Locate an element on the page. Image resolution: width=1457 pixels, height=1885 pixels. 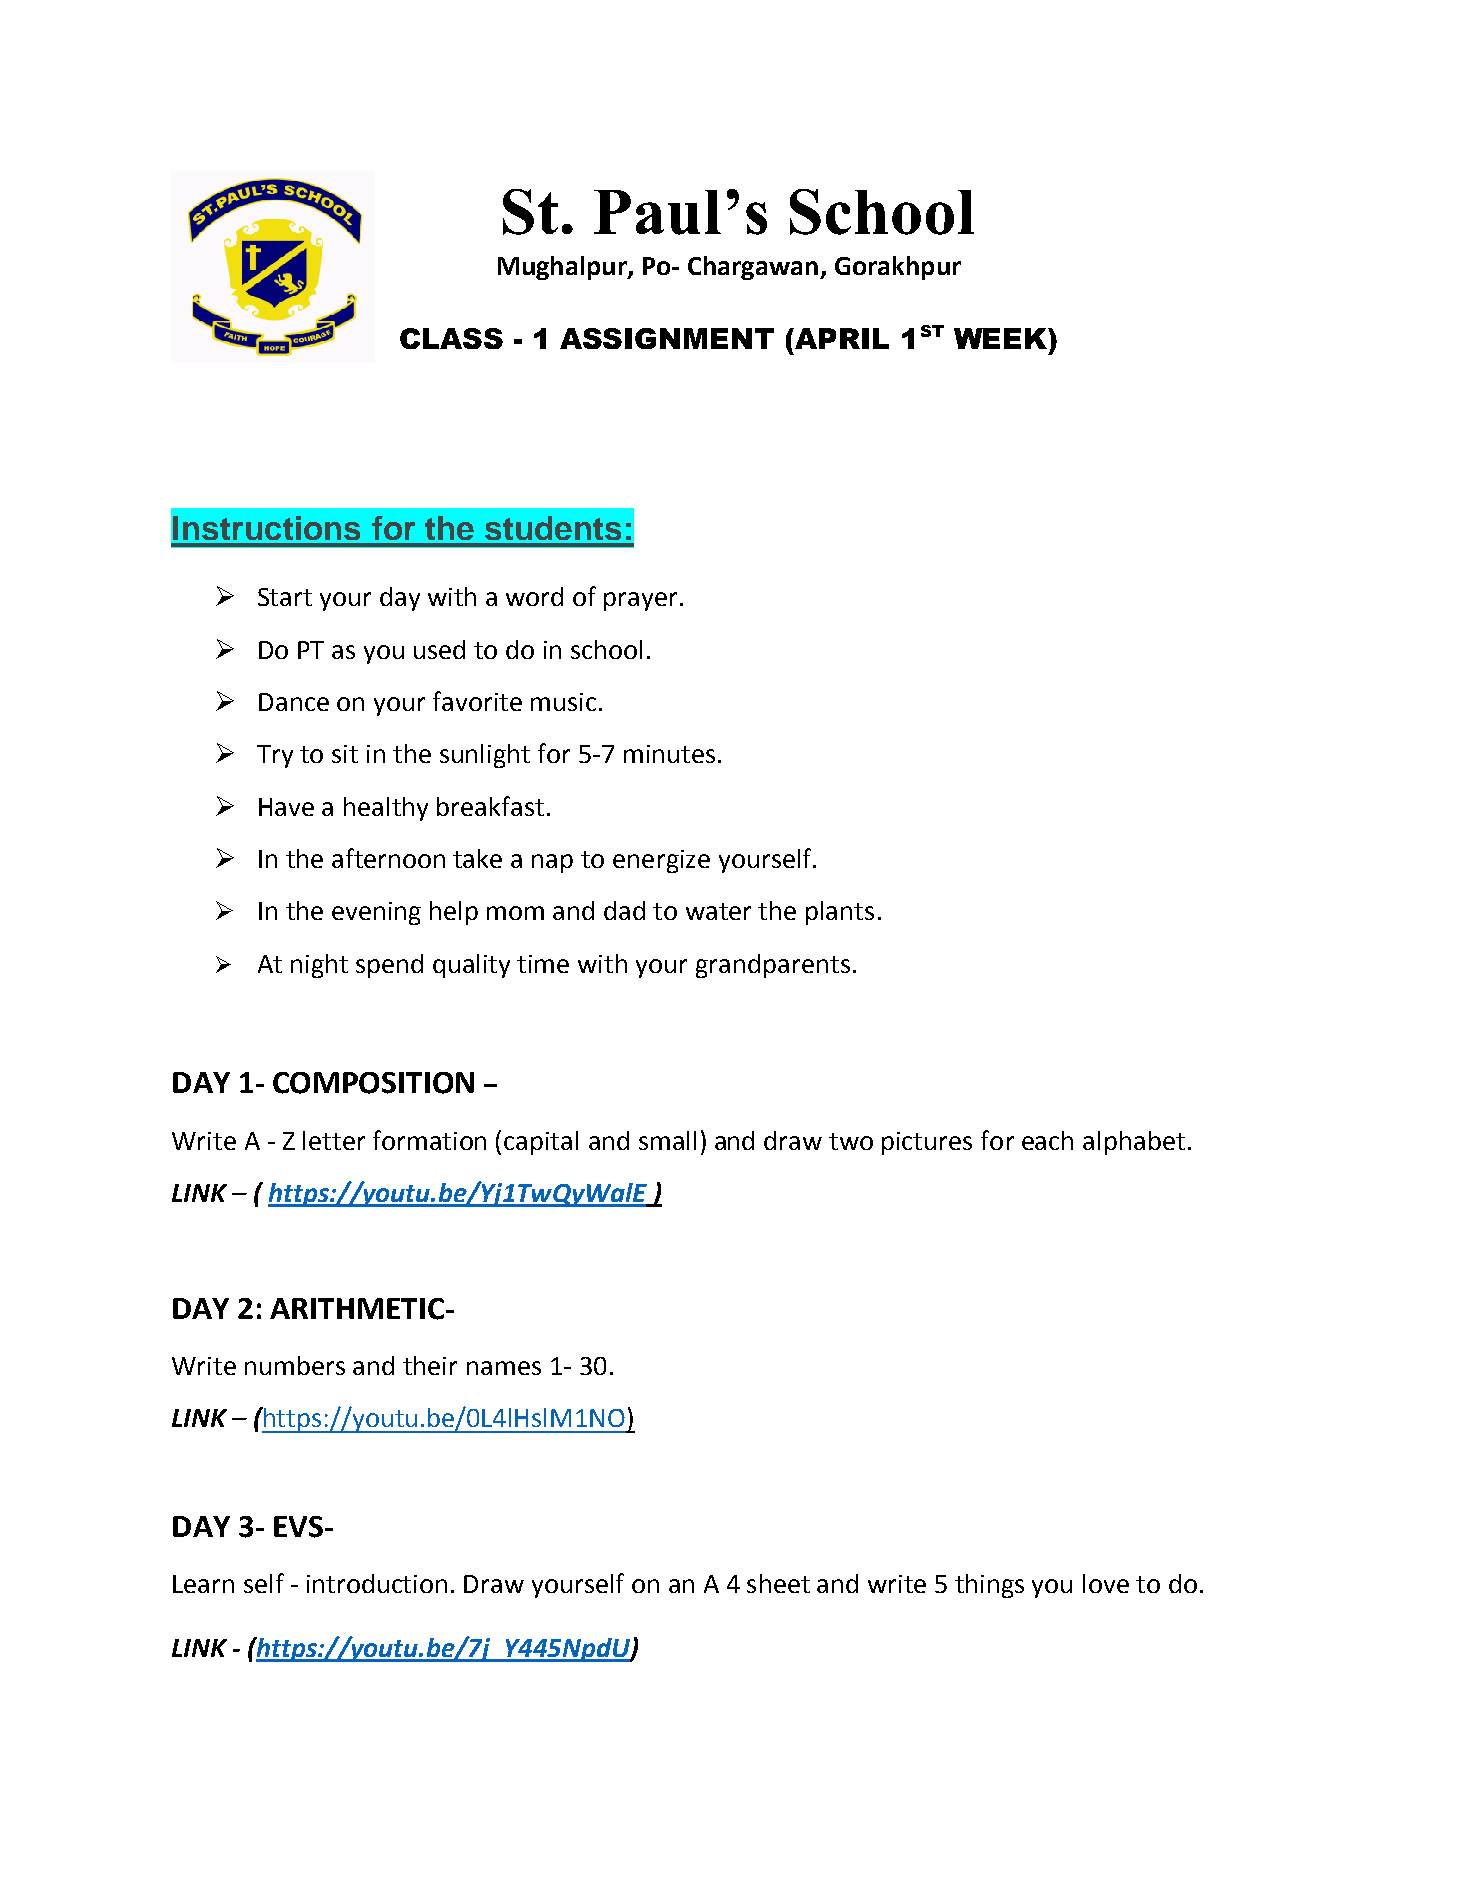
CLASS is located at coordinates (451, 338).
